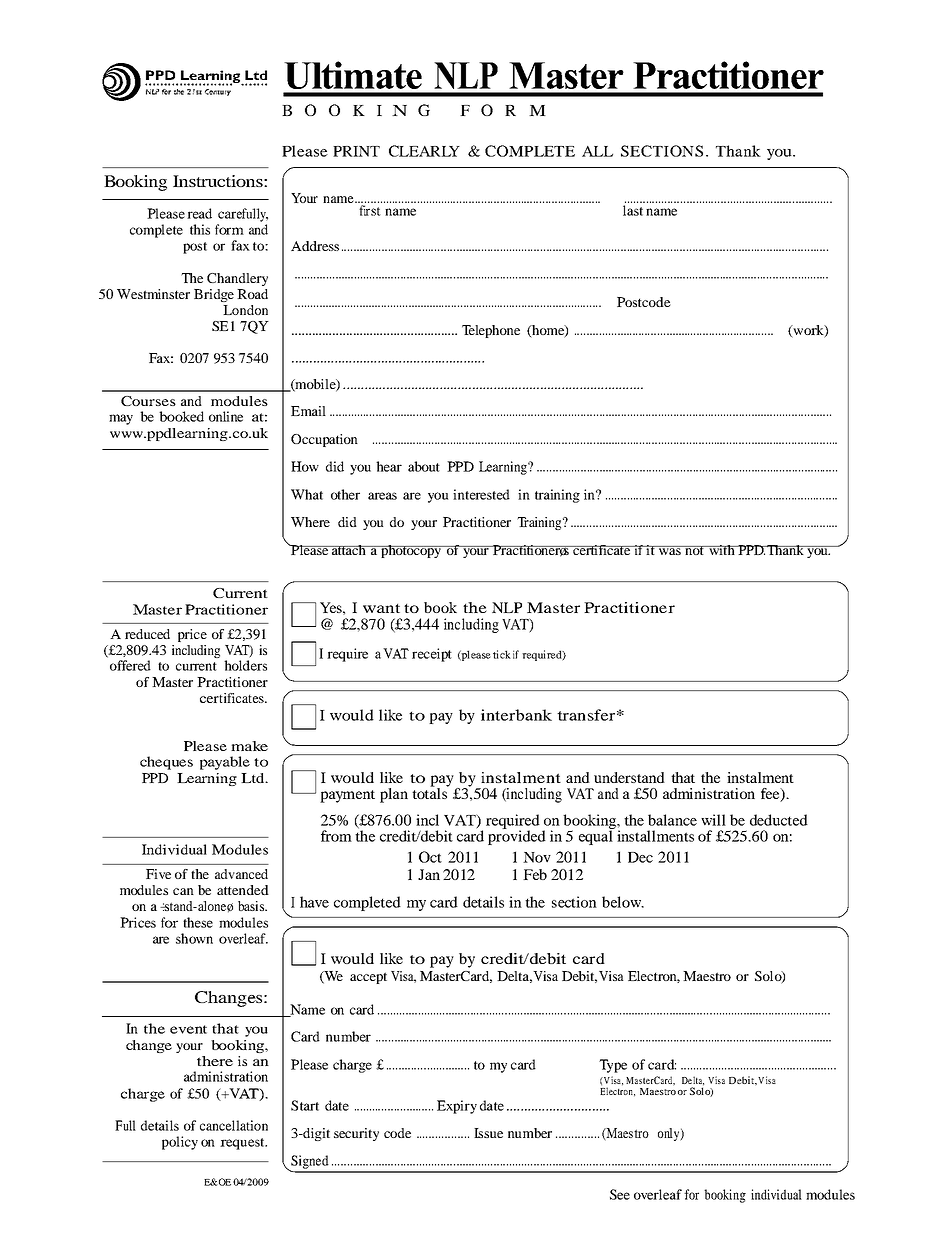 The height and width of the image is (1233, 952). I want to click on read, so click(199, 213).
